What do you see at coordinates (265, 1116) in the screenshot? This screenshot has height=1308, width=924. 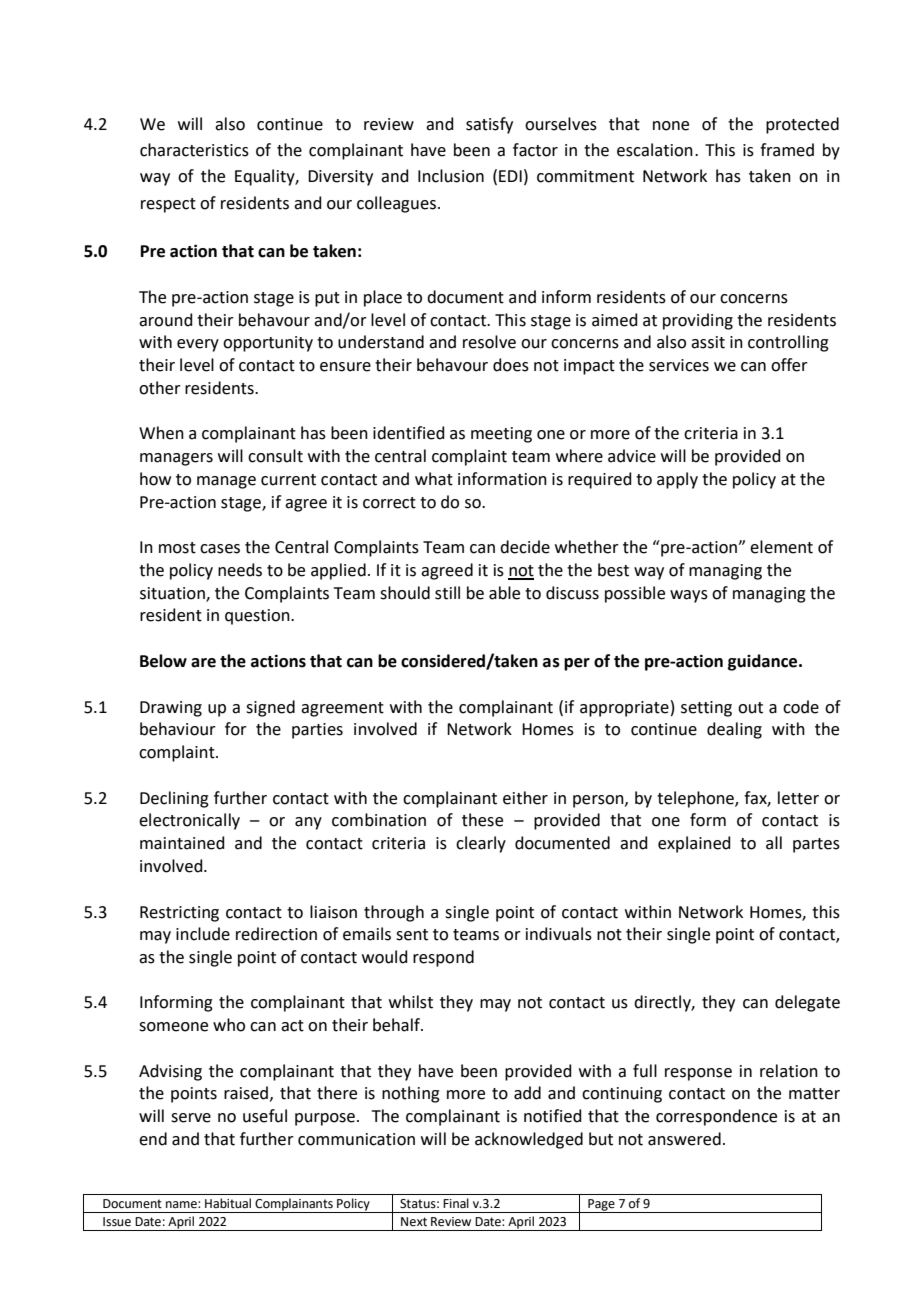 I see `useful` at bounding box center [265, 1116].
